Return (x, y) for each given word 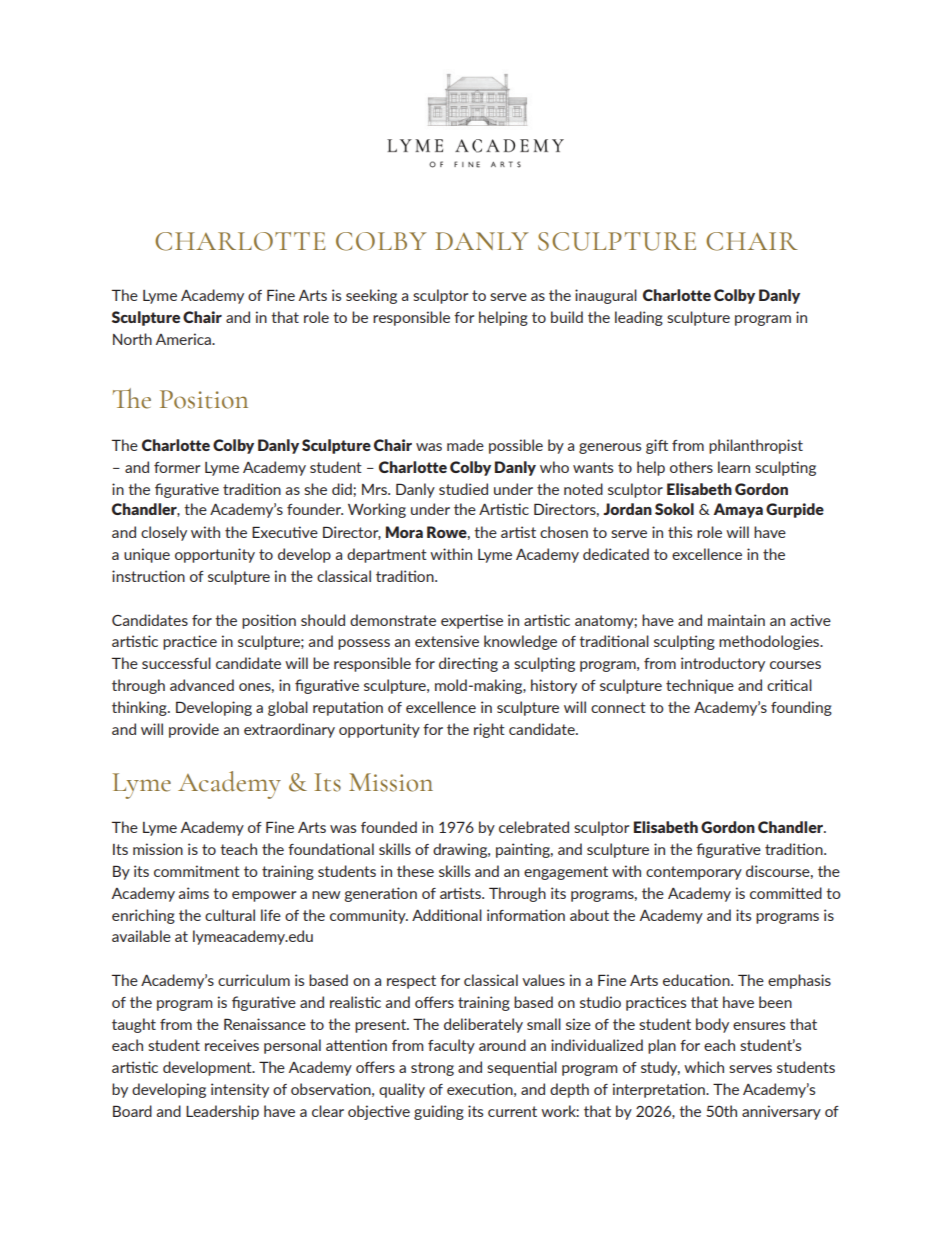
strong (432, 1069)
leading (639, 318)
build (567, 317)
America (184, 339)
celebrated (534, 827)
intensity (240, 1090)
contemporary (694, 873)
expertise (472, 621)
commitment (197, 871)
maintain (736, 620)
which (704, 1067)
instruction (148, 576)
